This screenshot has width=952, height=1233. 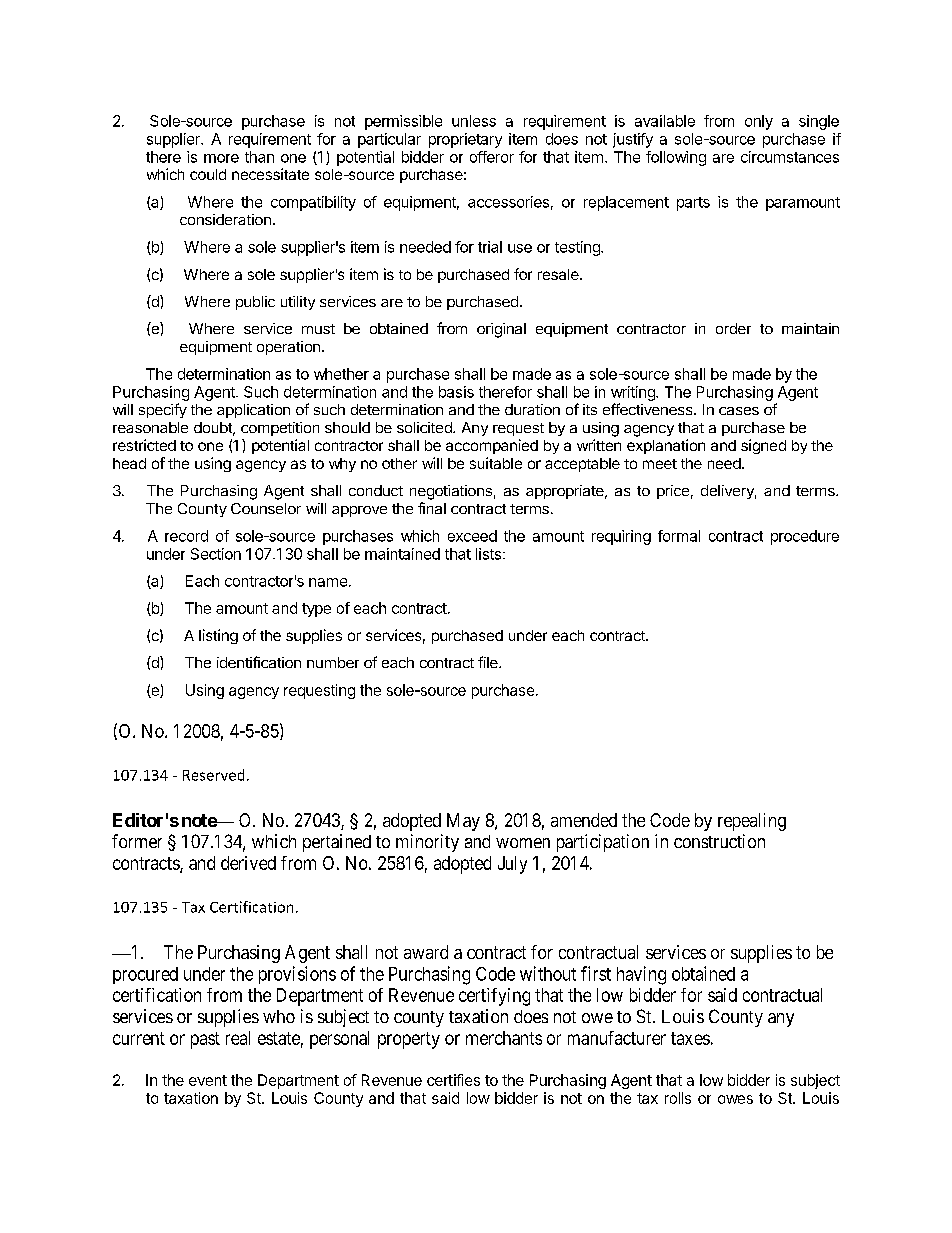 What do you see at coordinates (221, 158) in the screenshot?
I see `more` at bounding box center [221, 158].
